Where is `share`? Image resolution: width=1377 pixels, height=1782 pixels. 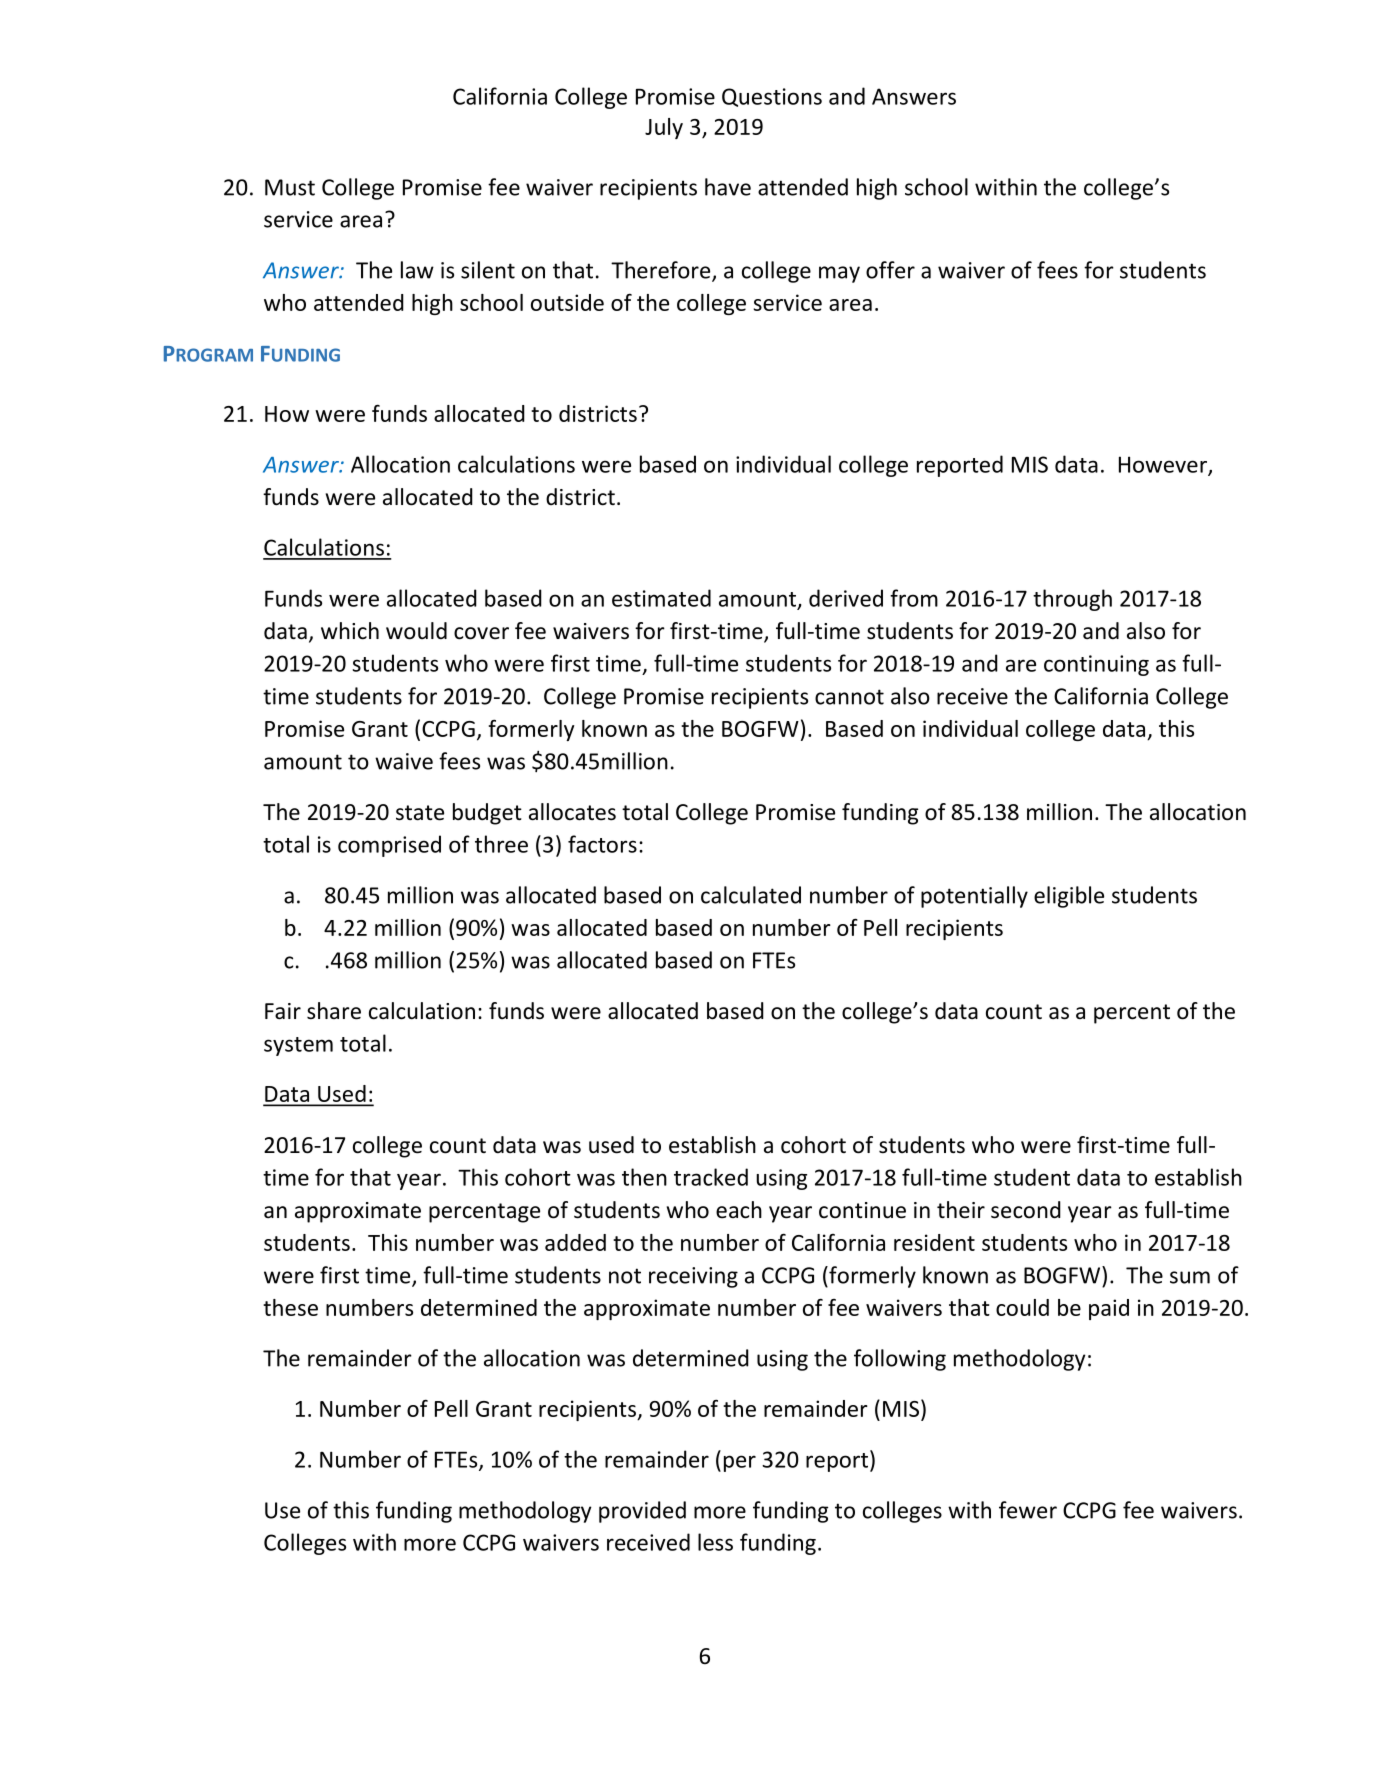
share is located at coordinates (334, 1011).
